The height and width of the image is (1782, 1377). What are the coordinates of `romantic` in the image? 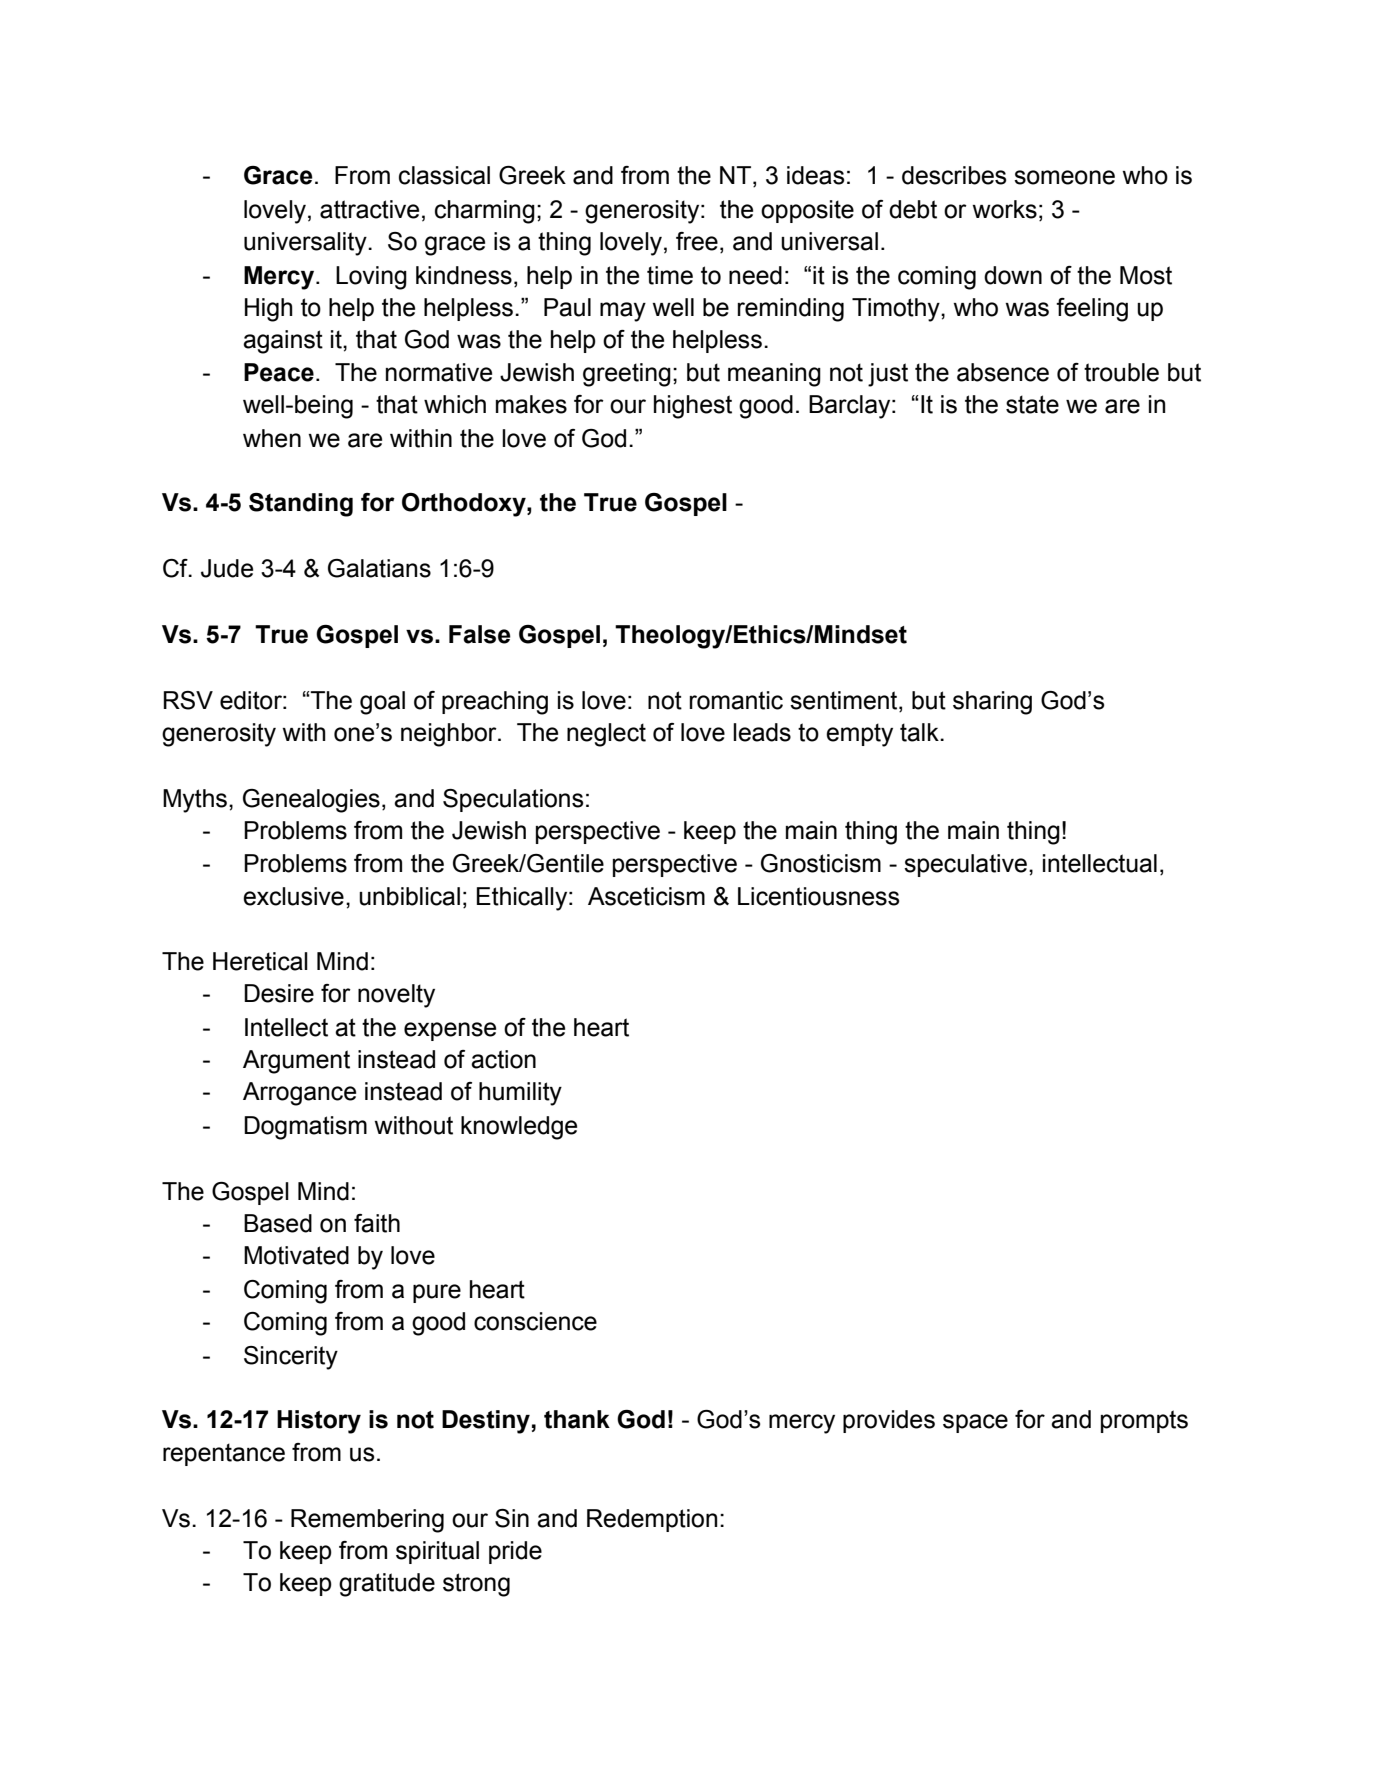 It's located at (736, 700).
